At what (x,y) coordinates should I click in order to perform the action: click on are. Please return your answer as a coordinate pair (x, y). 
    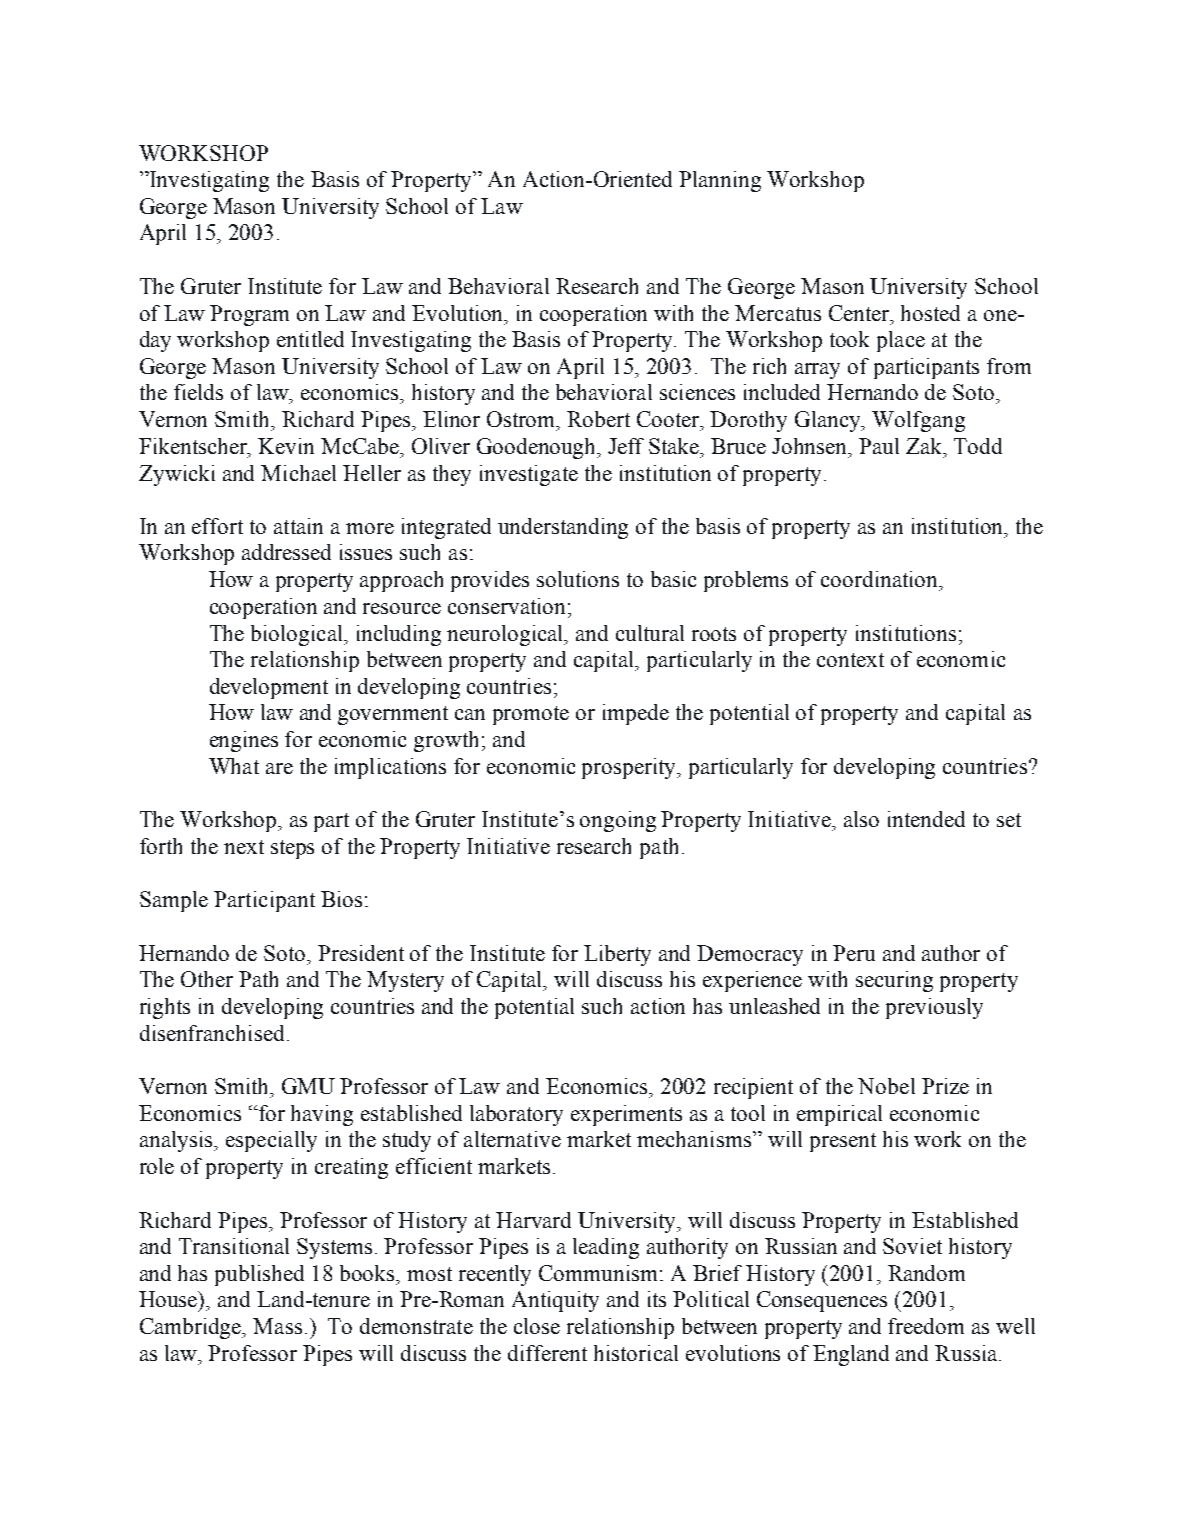
    Looking at the image, I should click on (279, 768).
